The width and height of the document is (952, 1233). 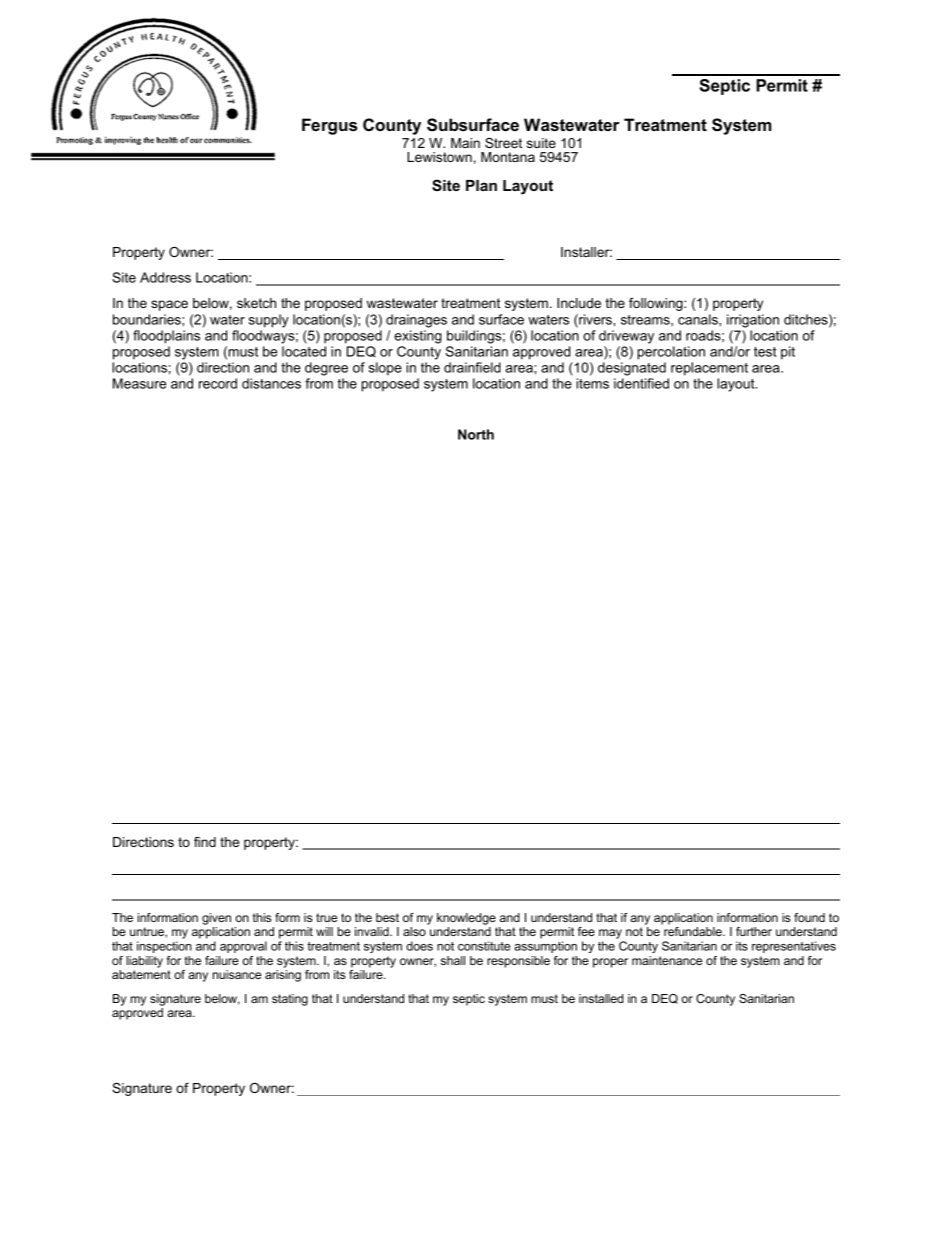 What do you see at coordinates (541, 143) in the document?
I see `suite` at bounding box center [541, 143].
